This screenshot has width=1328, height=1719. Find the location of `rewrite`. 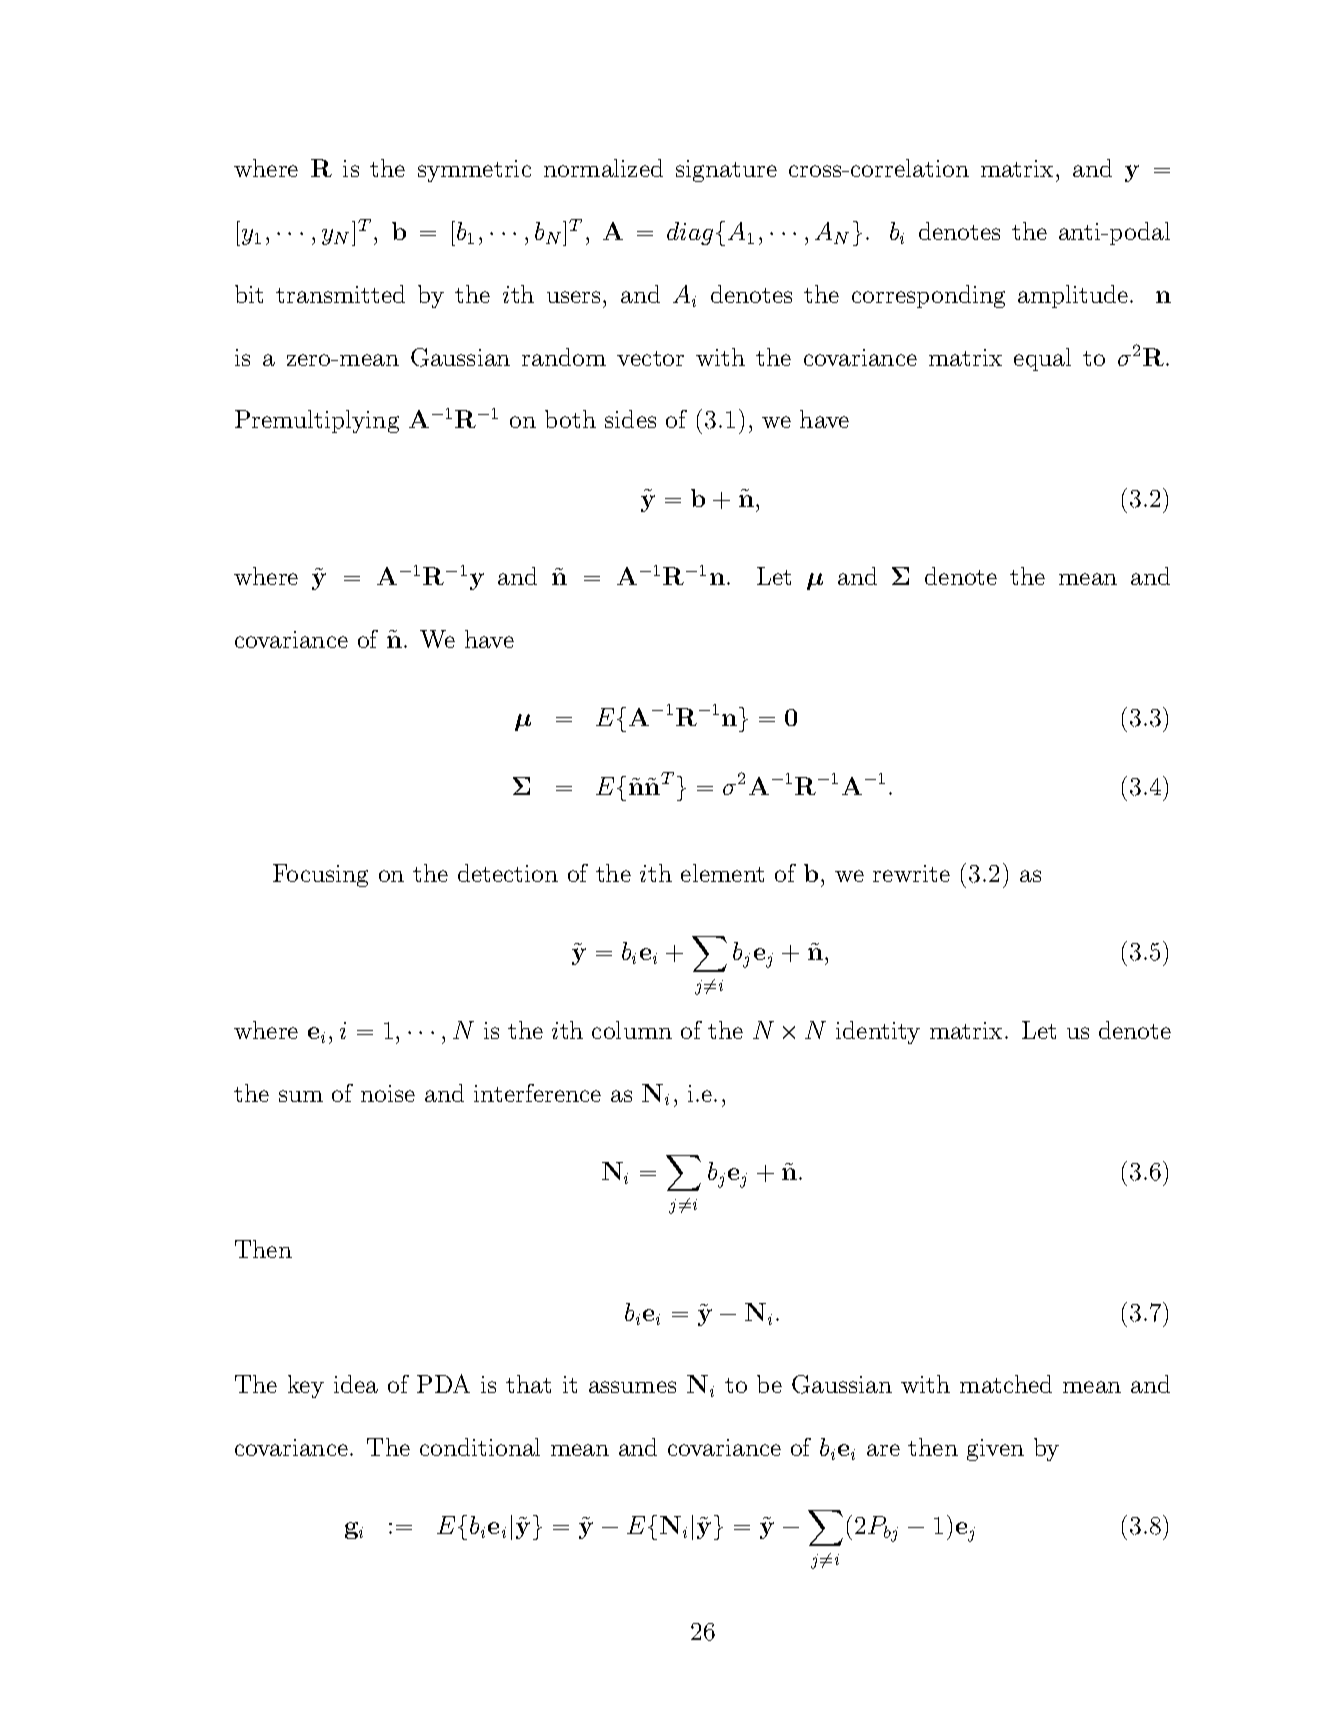

rewrite is located at coordinates (911, 873).
